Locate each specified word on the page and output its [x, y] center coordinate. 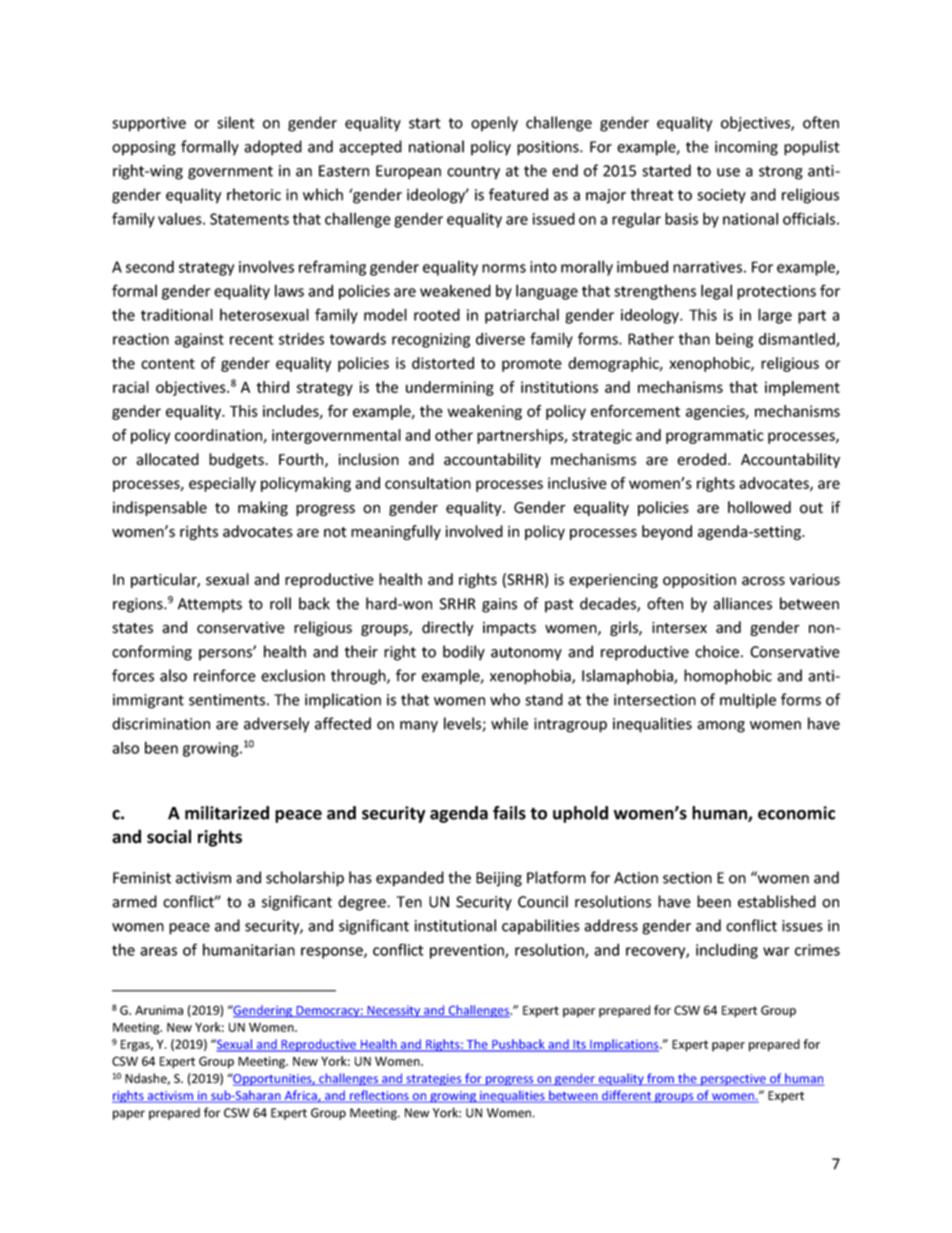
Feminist [142, 878]
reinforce [225, 675]
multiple [748, 701]
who [505, 699]
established [777, 901]
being [734, 340]
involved [474, 531]
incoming [746, 148]
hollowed [759, 507]
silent [236, 122]
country [473, 173]
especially [222, 484]
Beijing [499, 879]
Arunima [159, 1010]
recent [252, 339]
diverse [500, 338]
